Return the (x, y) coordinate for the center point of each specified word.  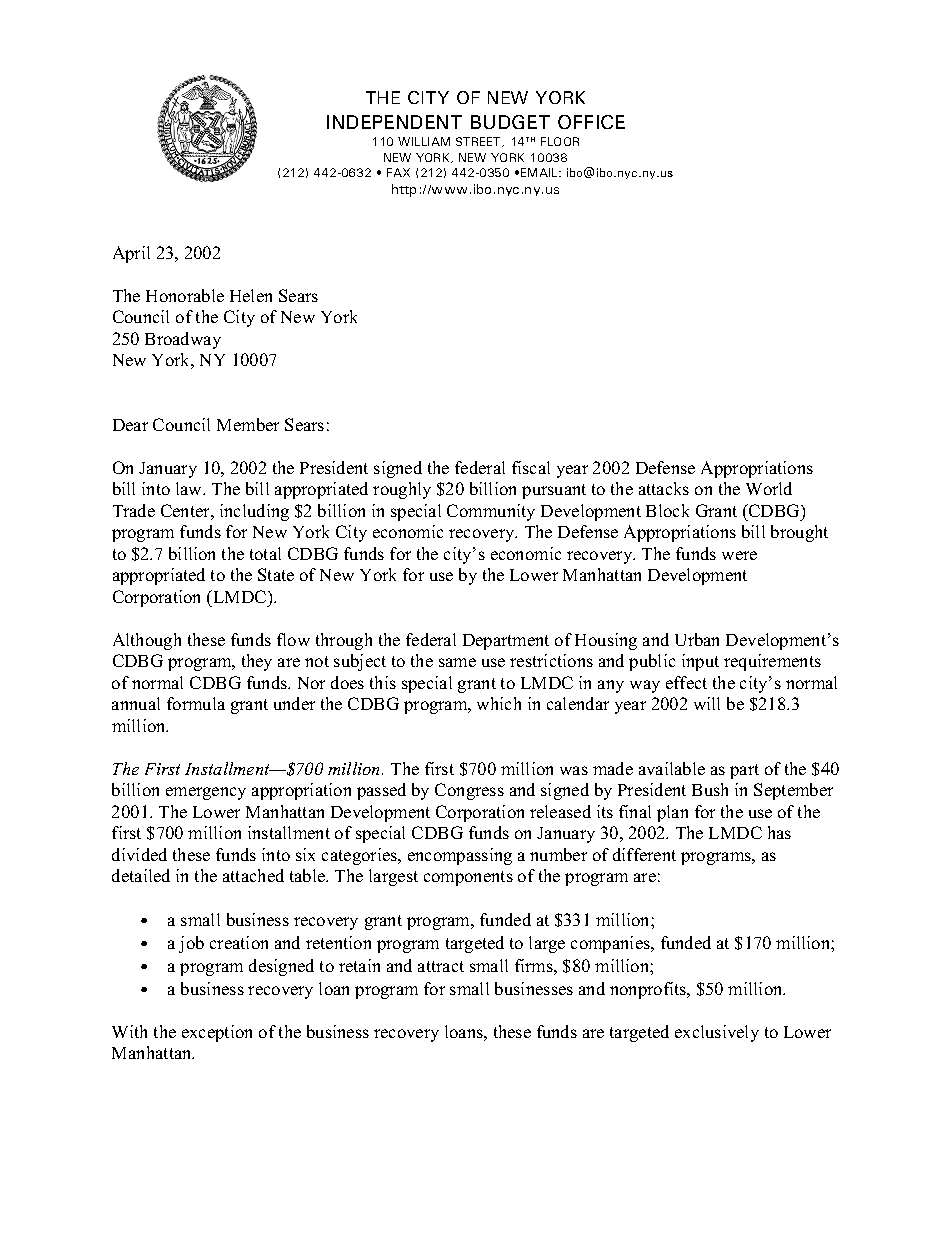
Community (491, 512)
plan (672, 813)
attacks (664, 488)
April (131, 254)
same (457, 662)
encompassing (460, 856)
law (190, 488)
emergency (206, 793)
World (769, 488)
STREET (480, 142)
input (700, 662)
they (257, 662)
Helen (251, 295)
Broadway (183, 340)
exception (217, 1033)
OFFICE (591, 122)
